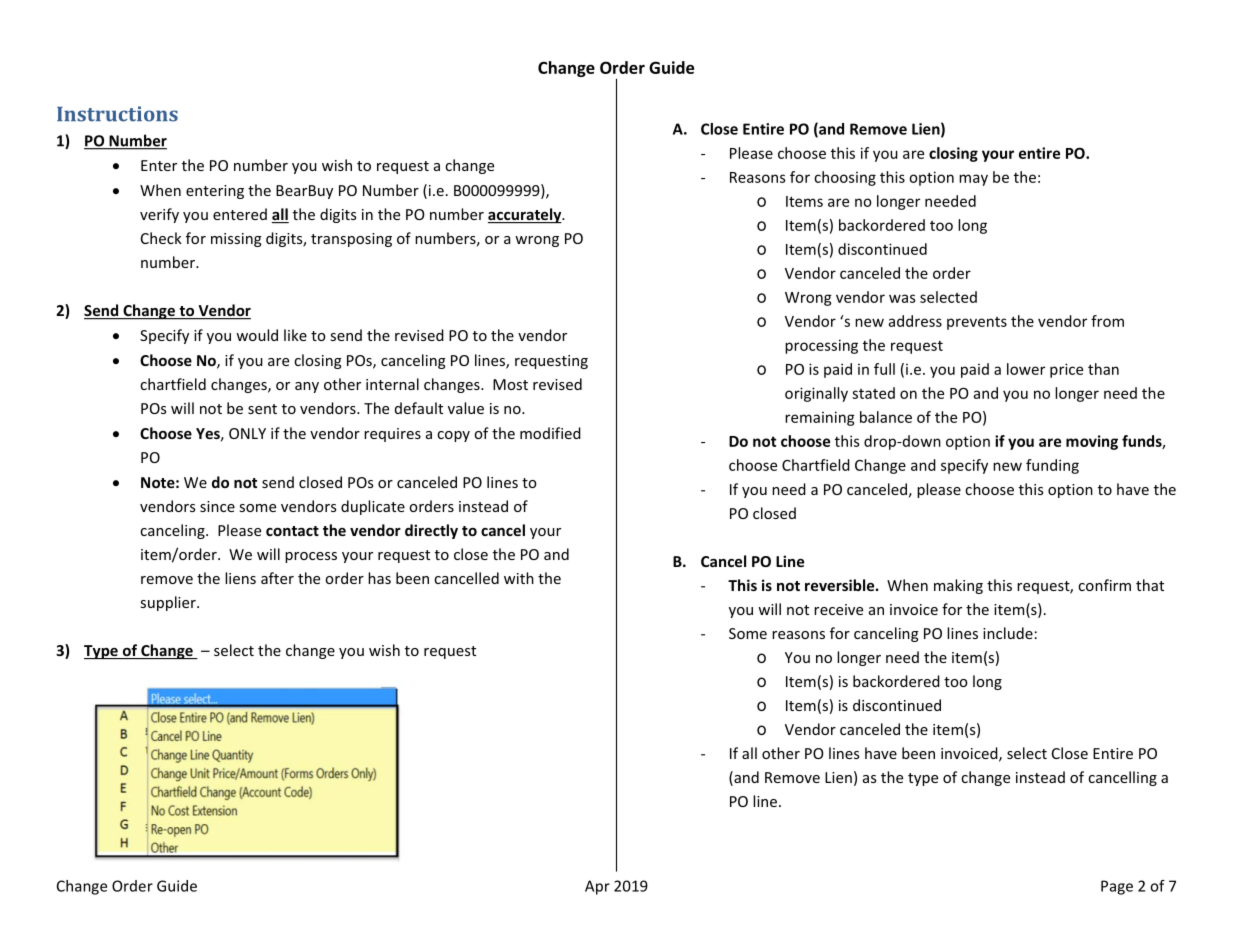 The height and width of the screenshot is (952, 1233). Describe the element at coordinates (902, 298) in the screenshot. I see `was` at that location.
